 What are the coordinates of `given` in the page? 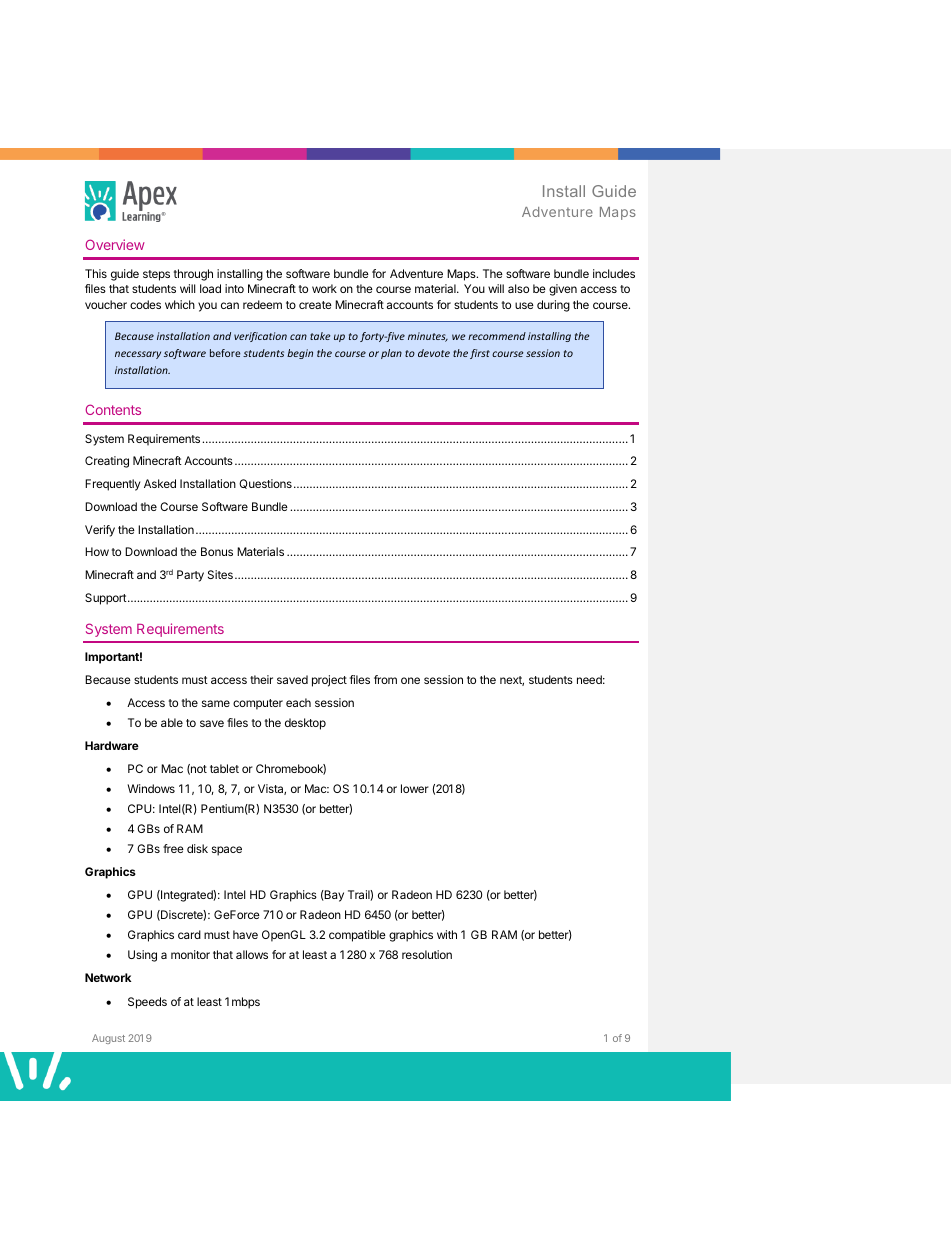 It's located at (563, 290).
